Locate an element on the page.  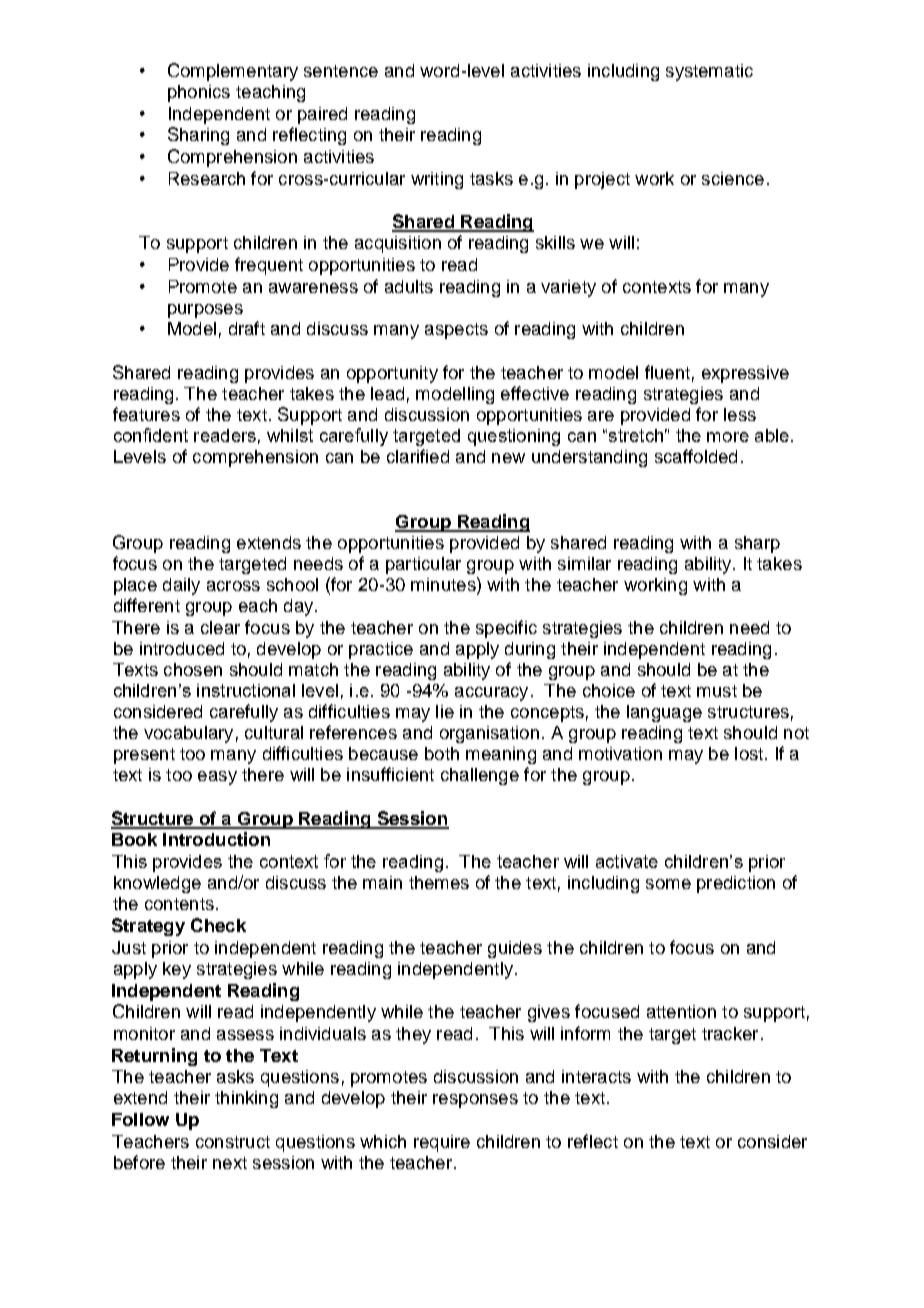
require is located at coordinates (442, 1143).
